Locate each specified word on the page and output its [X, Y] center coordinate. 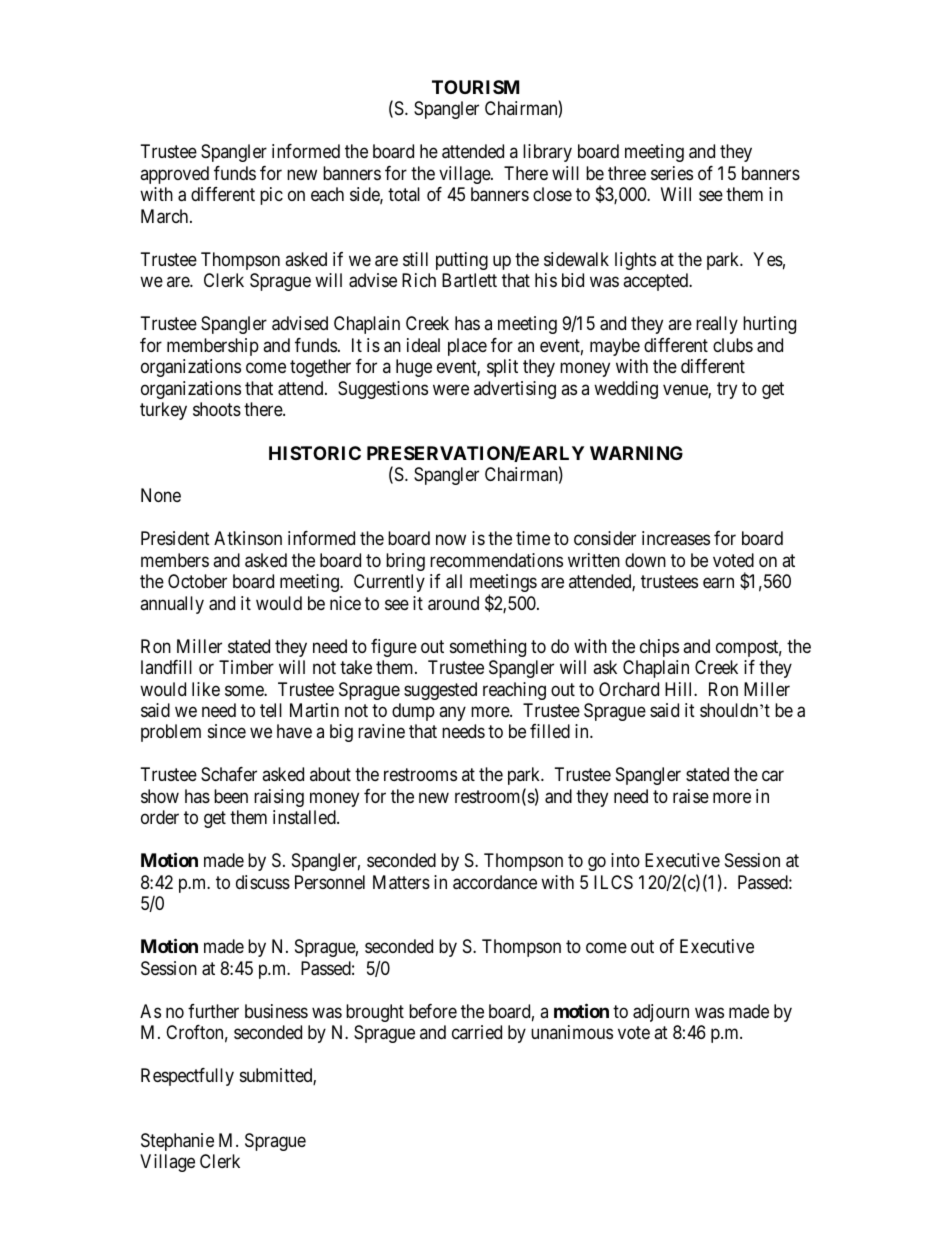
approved [174, 175]
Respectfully [187, 1077]
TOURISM [475, 87]
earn [718, 583]
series [672, 173]
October [197, 581]
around [453, 603]
